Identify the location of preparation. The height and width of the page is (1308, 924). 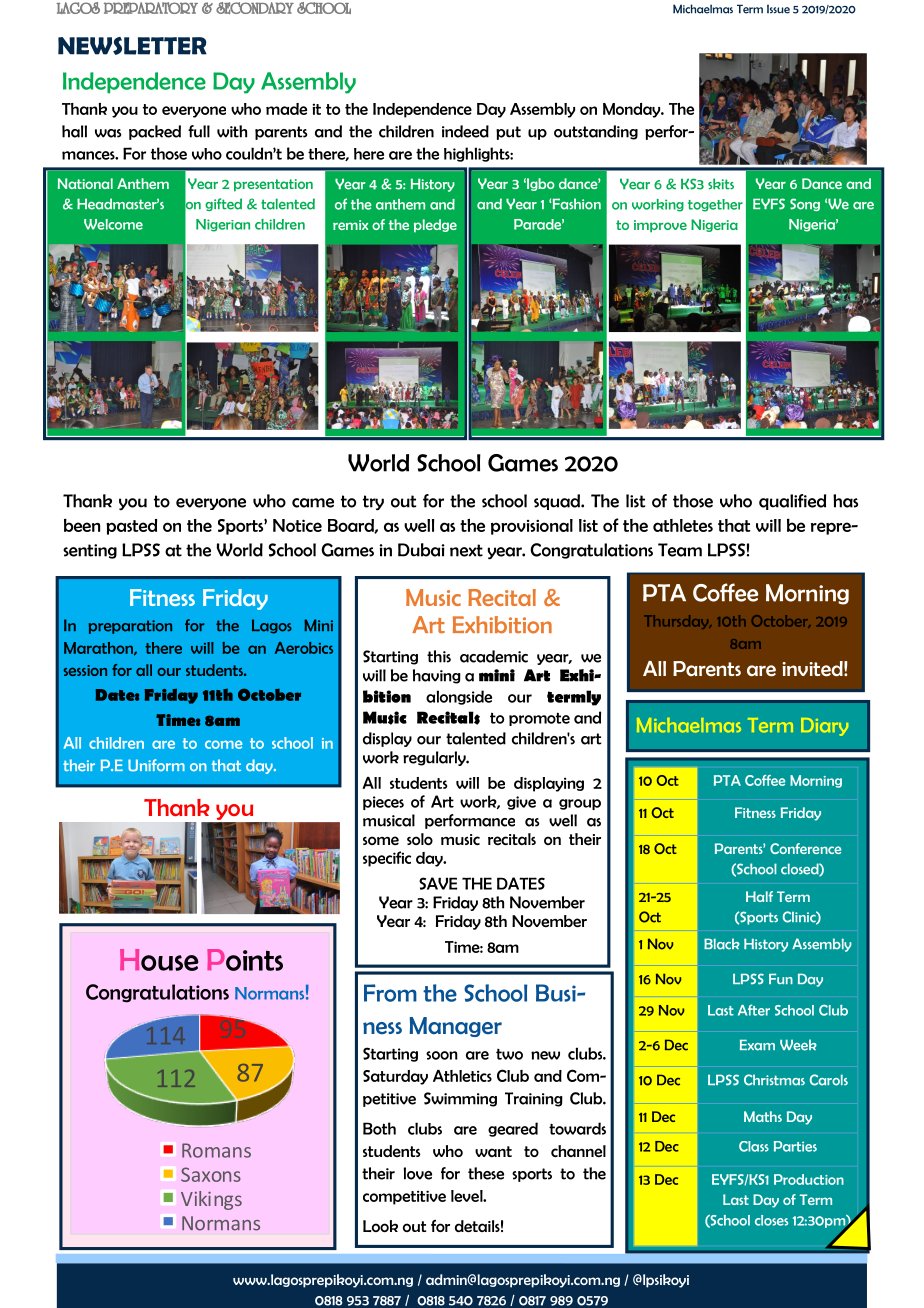
(130, 627).
